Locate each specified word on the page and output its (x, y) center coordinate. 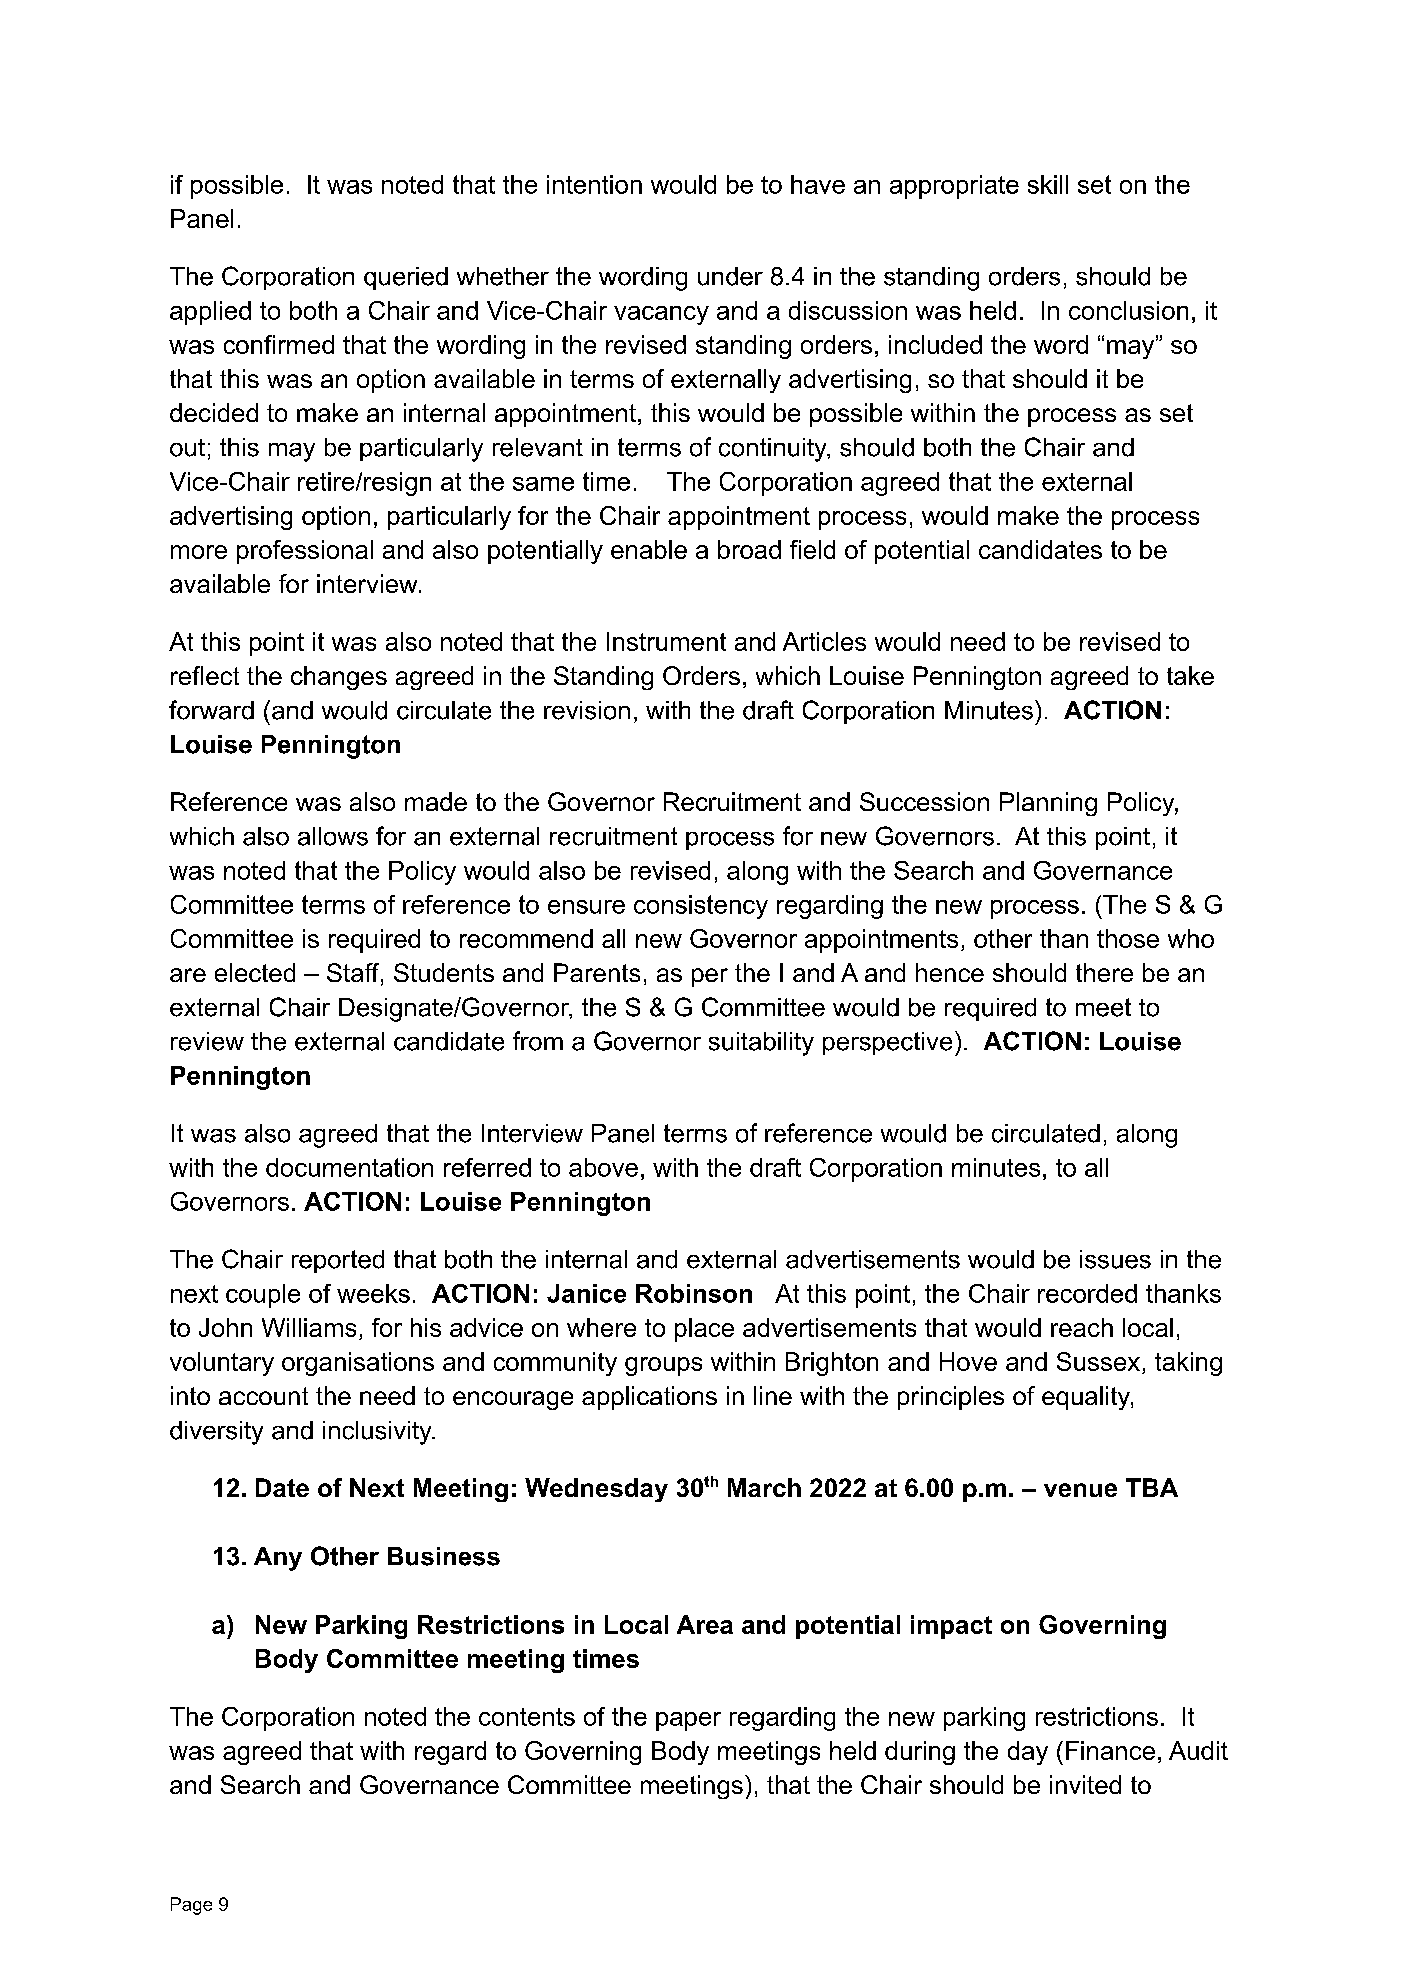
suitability (761, 1044)
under (730, 276)
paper (688, 1721)
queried (406, 278)
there (1104, 972)
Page (191, 1906)
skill (1048, 184)
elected (255, 972)
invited (1085, 1784)
